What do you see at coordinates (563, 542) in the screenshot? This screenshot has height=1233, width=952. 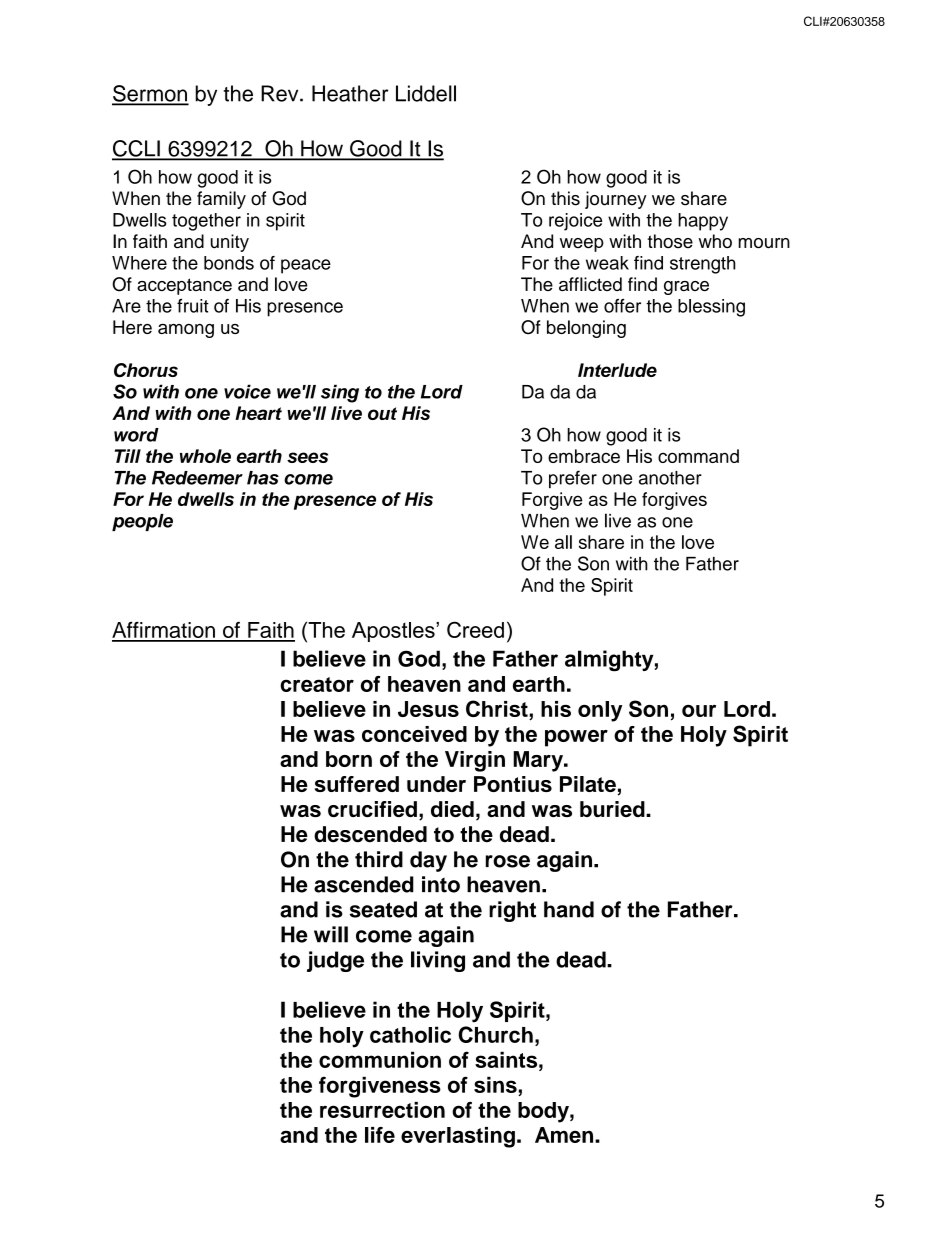 I see `all` at bounding box center [563, 542].
